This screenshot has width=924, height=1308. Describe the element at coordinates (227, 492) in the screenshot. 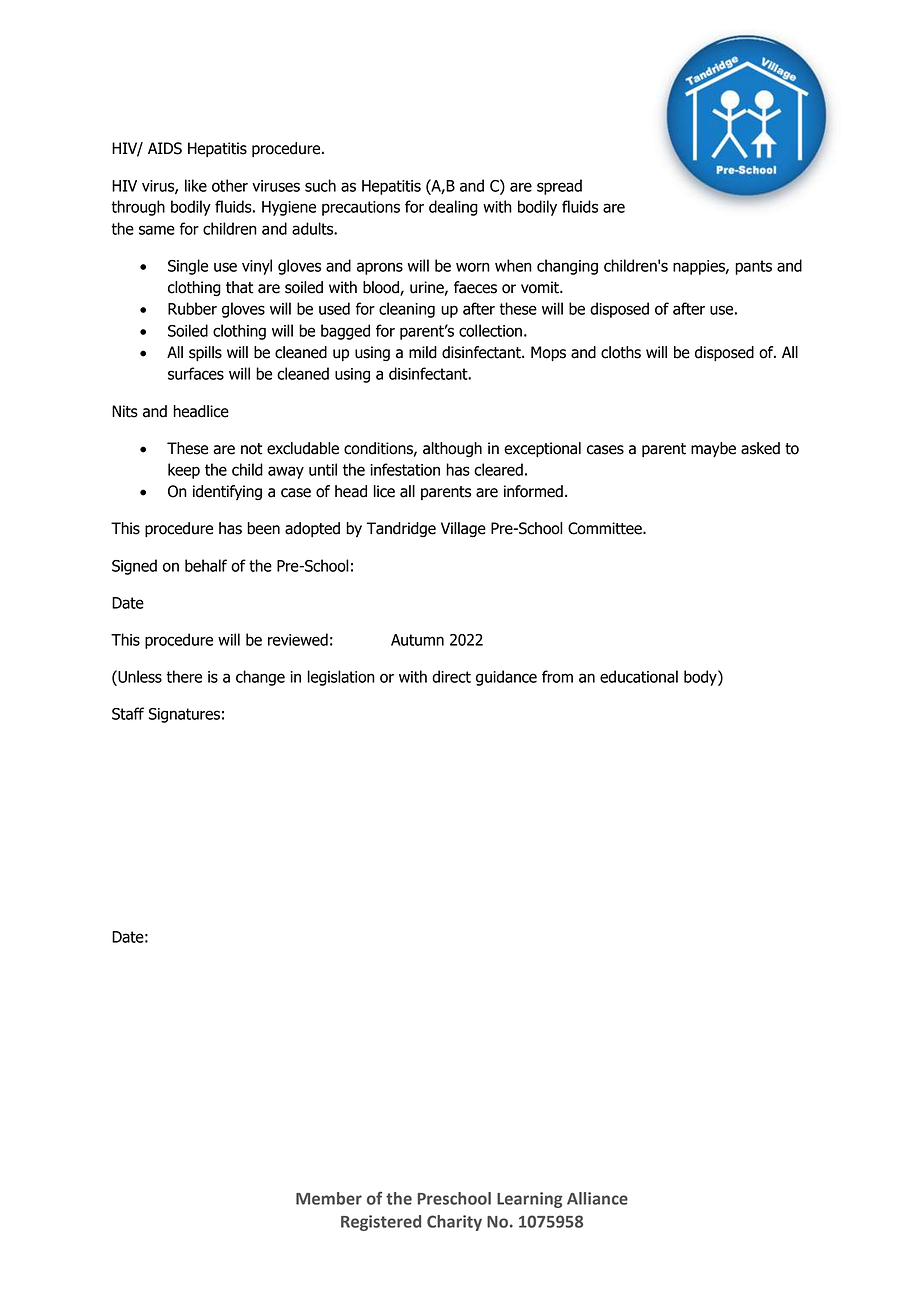

I see `identifying` at that location.
